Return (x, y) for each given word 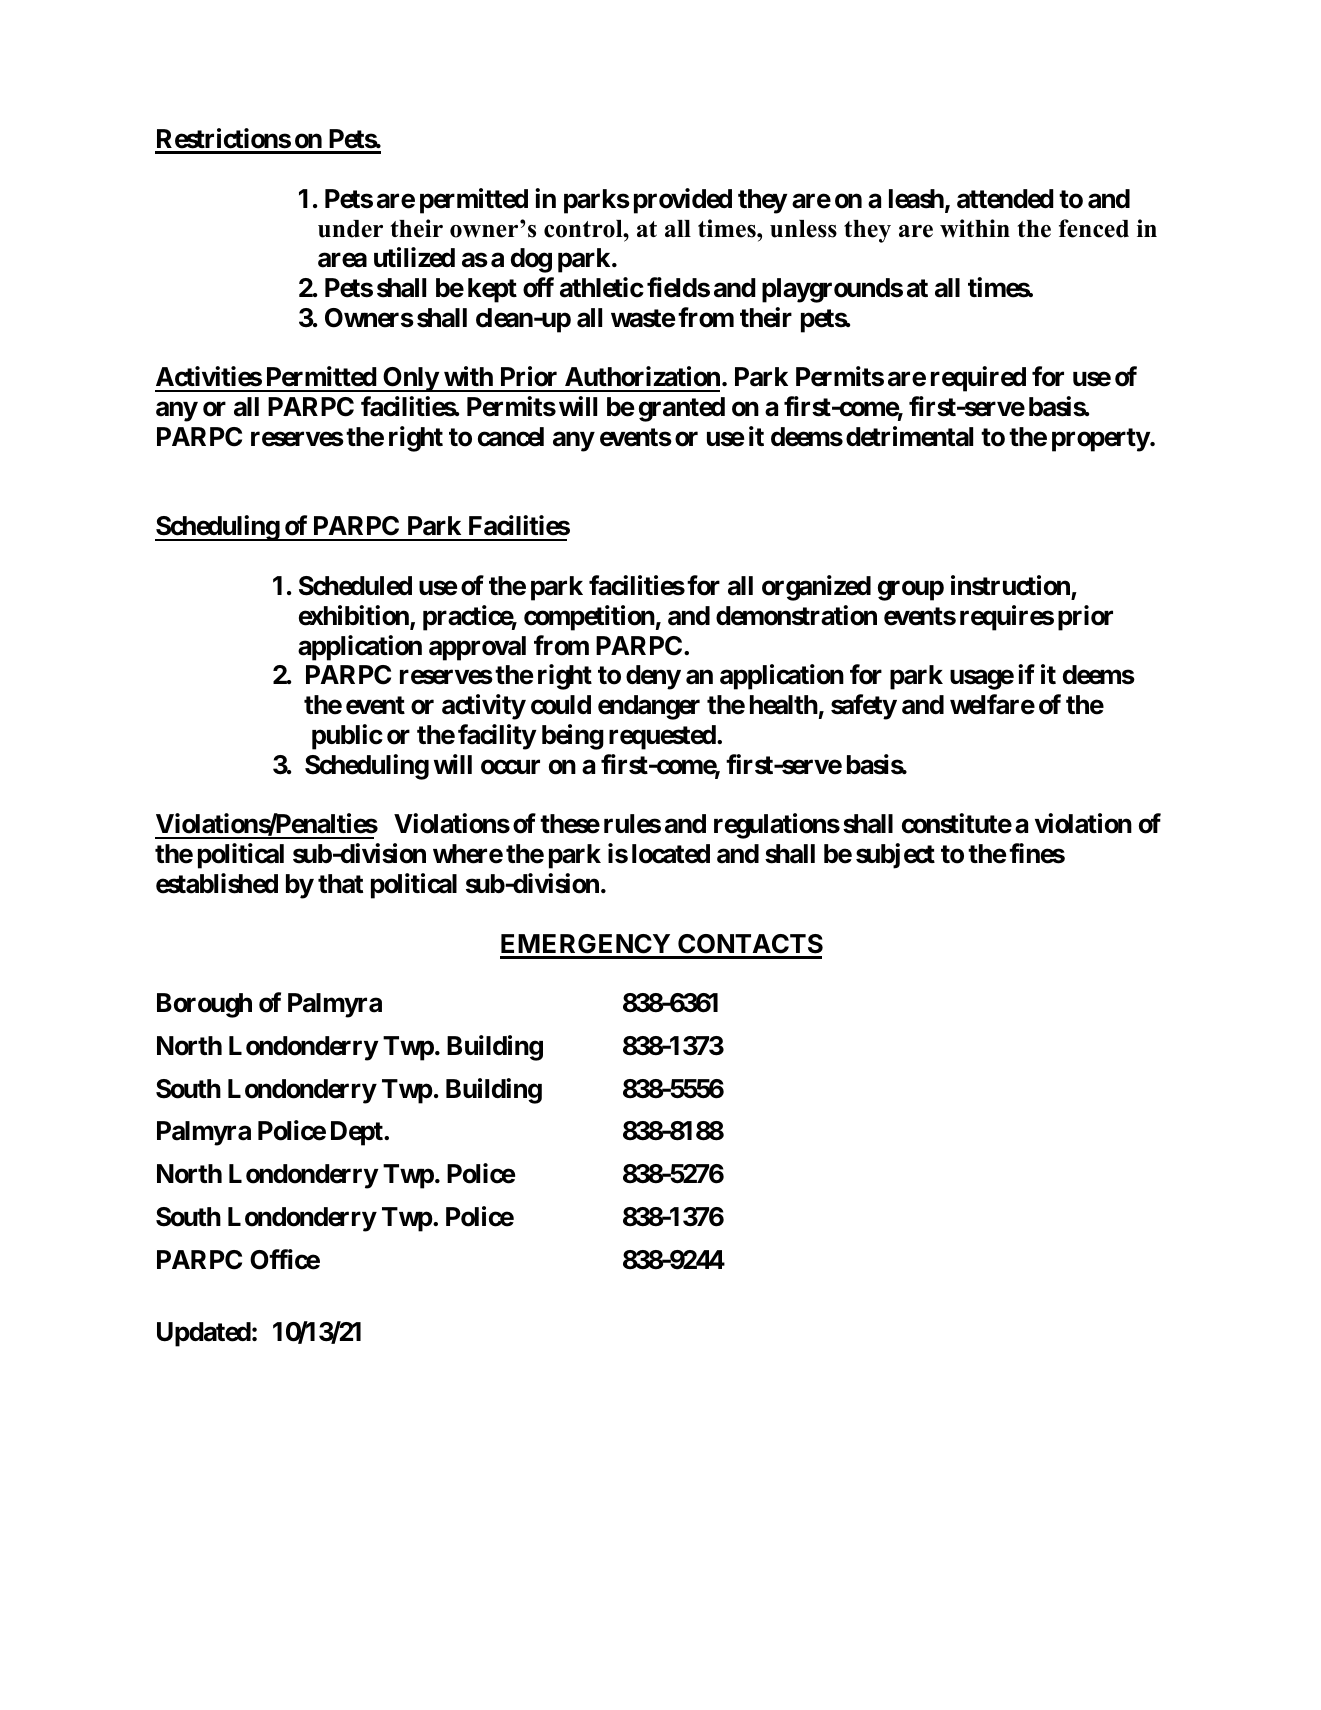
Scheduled (355, 586)
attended (1005, 199)
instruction (1010, 585)
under (350, 229)
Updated (204, 1334)
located (671, 854)
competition (589, 618)
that (340, 884)
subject (895, 856)
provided (683, 201)
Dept (358, 1133)
